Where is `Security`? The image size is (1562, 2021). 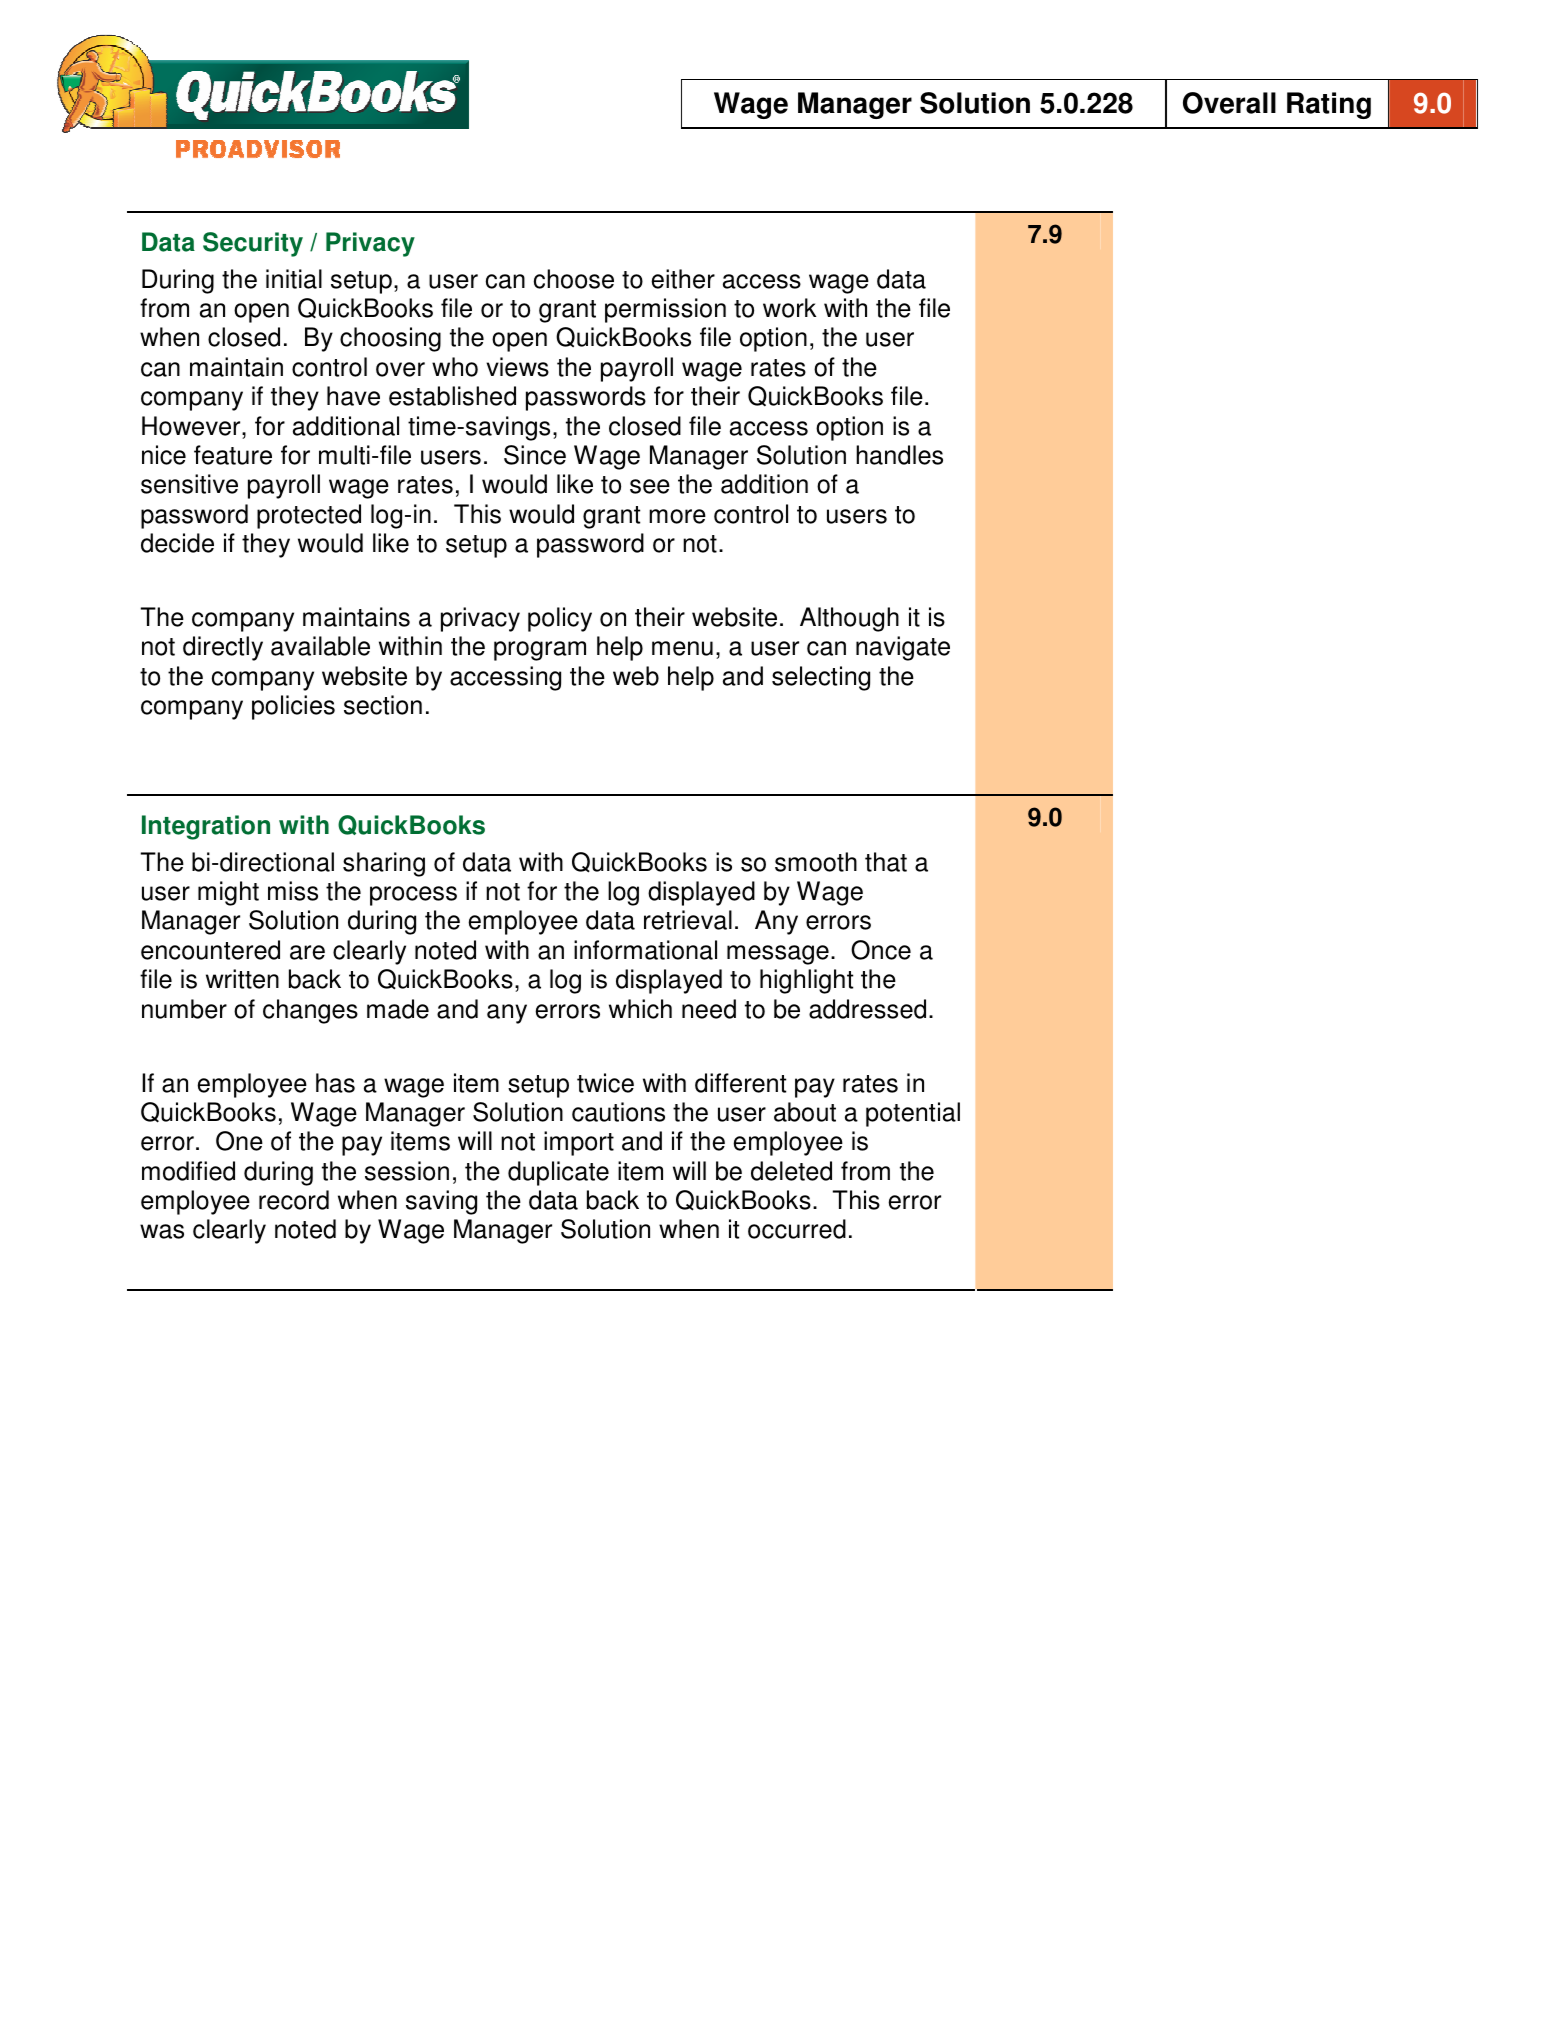 Security is located at coordinates (253, 244).
